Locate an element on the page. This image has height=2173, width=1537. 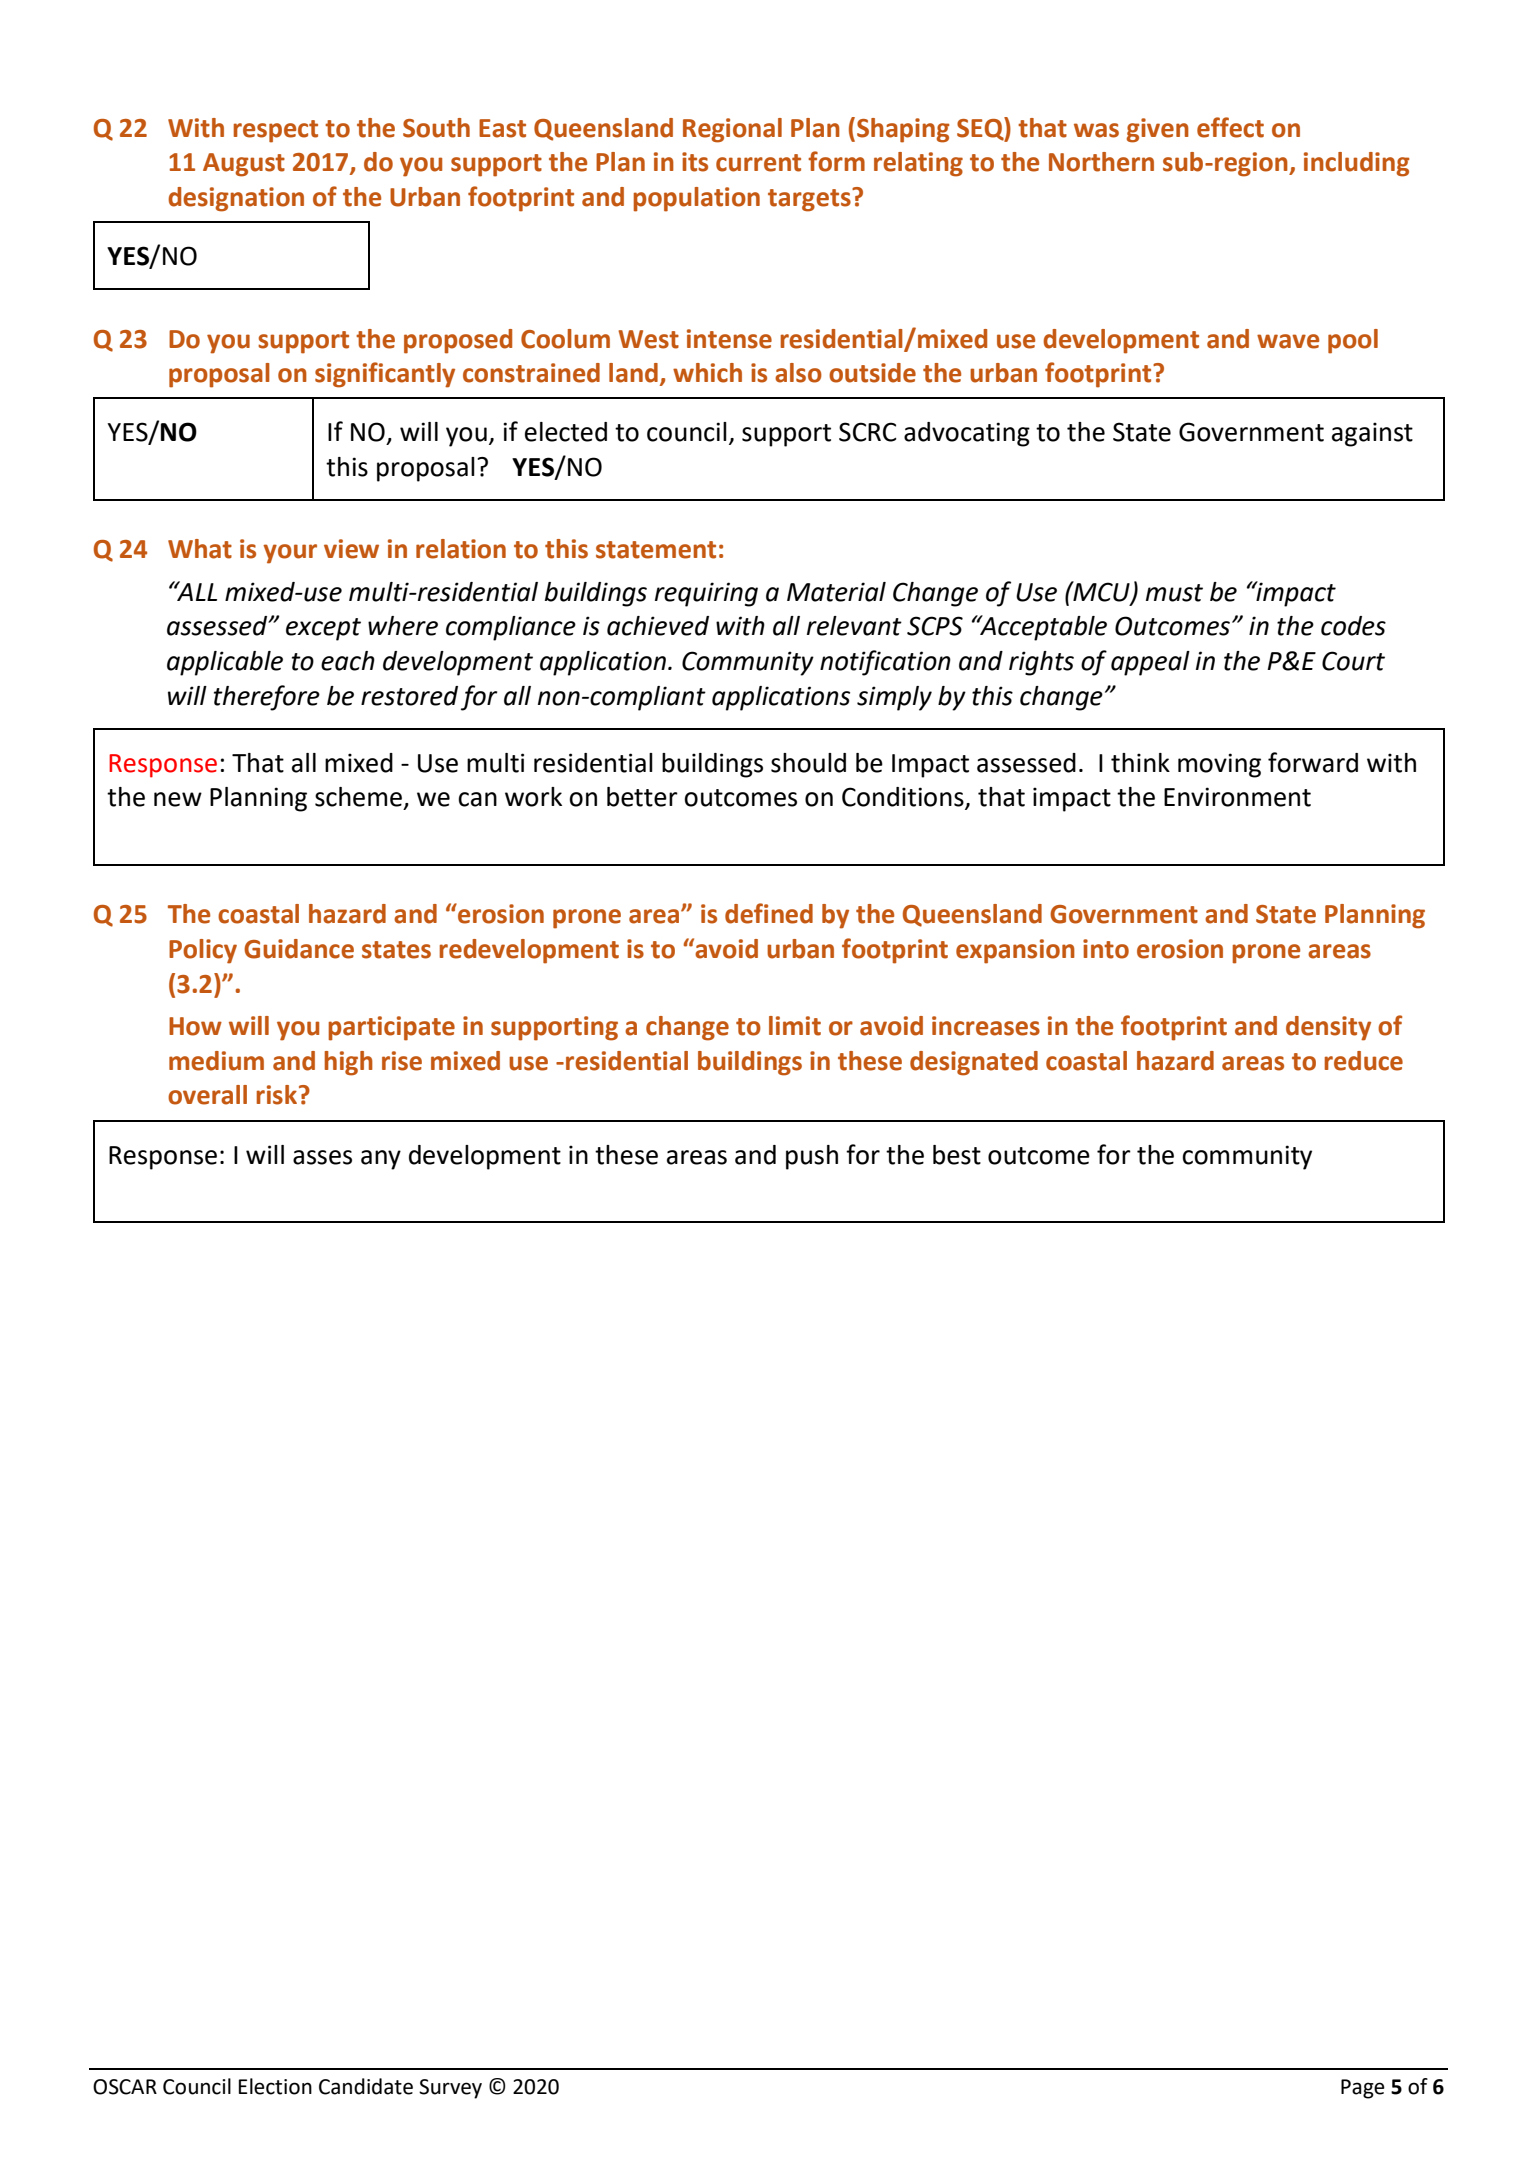
effect is located at coordinates (1230, 127).
